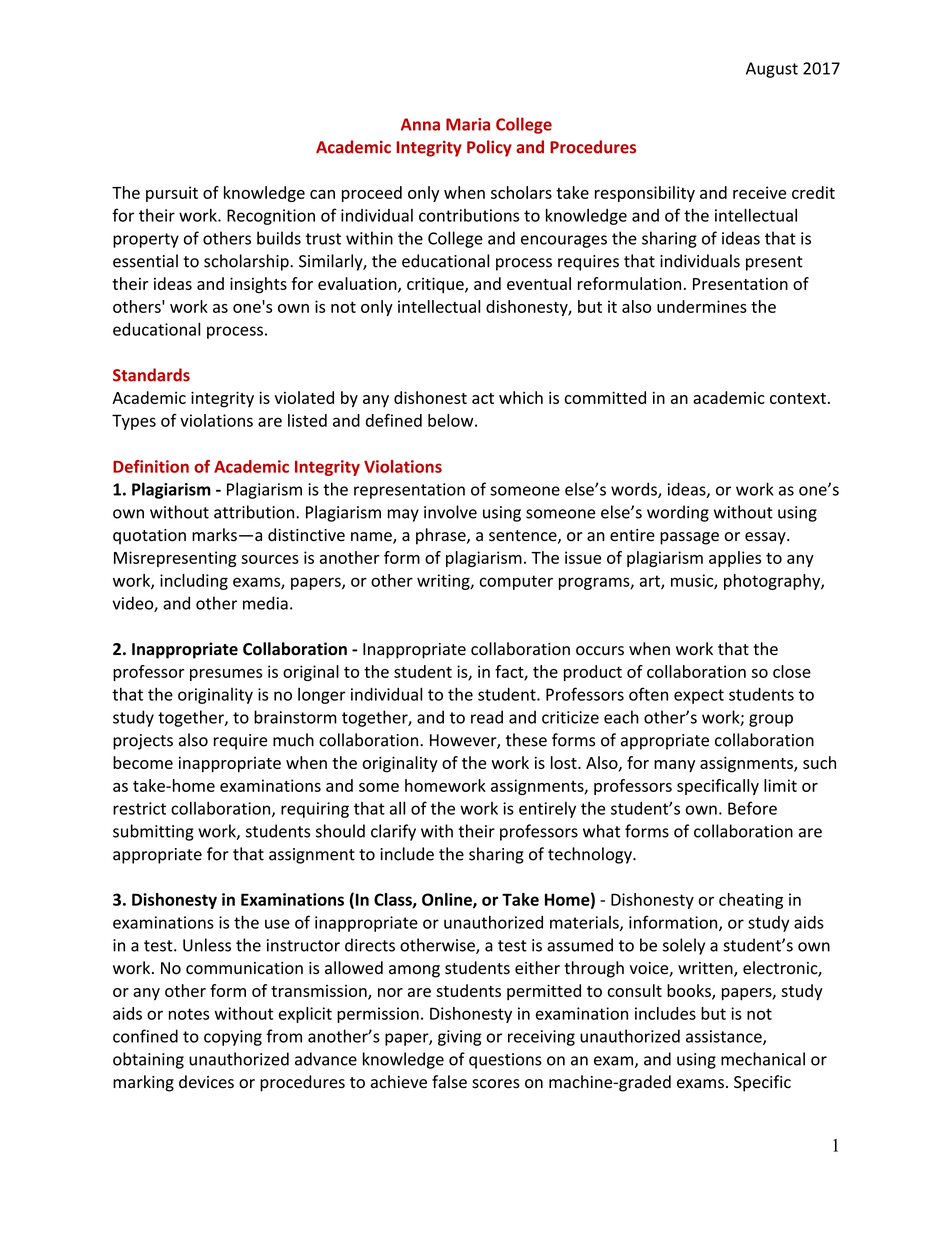 The image size is (952, 1233). I want to click on giving, so click(460, 1038).
